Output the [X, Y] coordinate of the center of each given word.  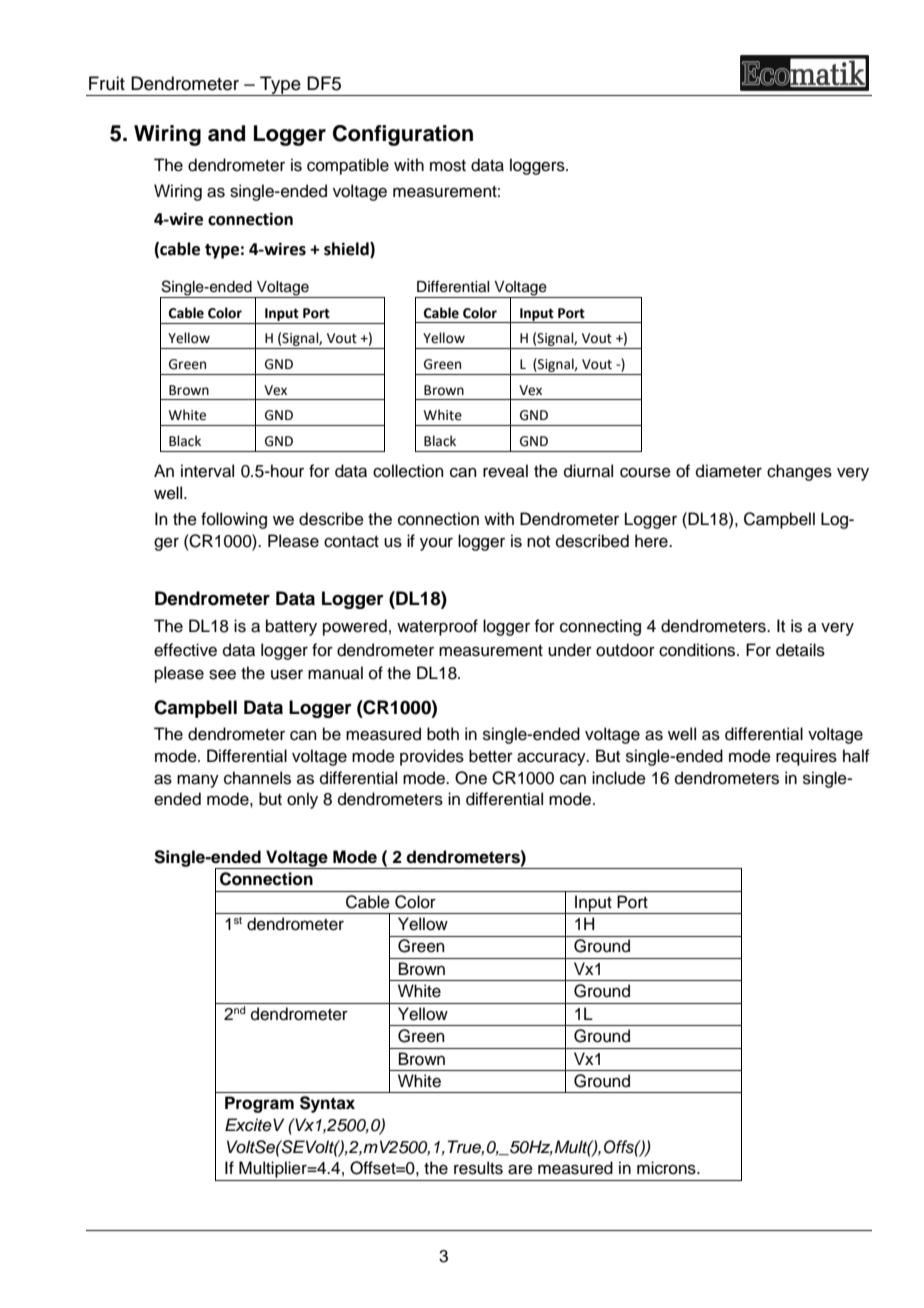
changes [799, 472]
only [302, 800]
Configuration [403, 135]
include [619, 778]
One [471, 778]
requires [806, 757]
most [448, 166]
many [198, 781]
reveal [505, 471]
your [436, 544]
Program [259, 1104]
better [491, 756]
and [226, 133]
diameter [729, 471]
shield [347, 250]
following [234, 520]
